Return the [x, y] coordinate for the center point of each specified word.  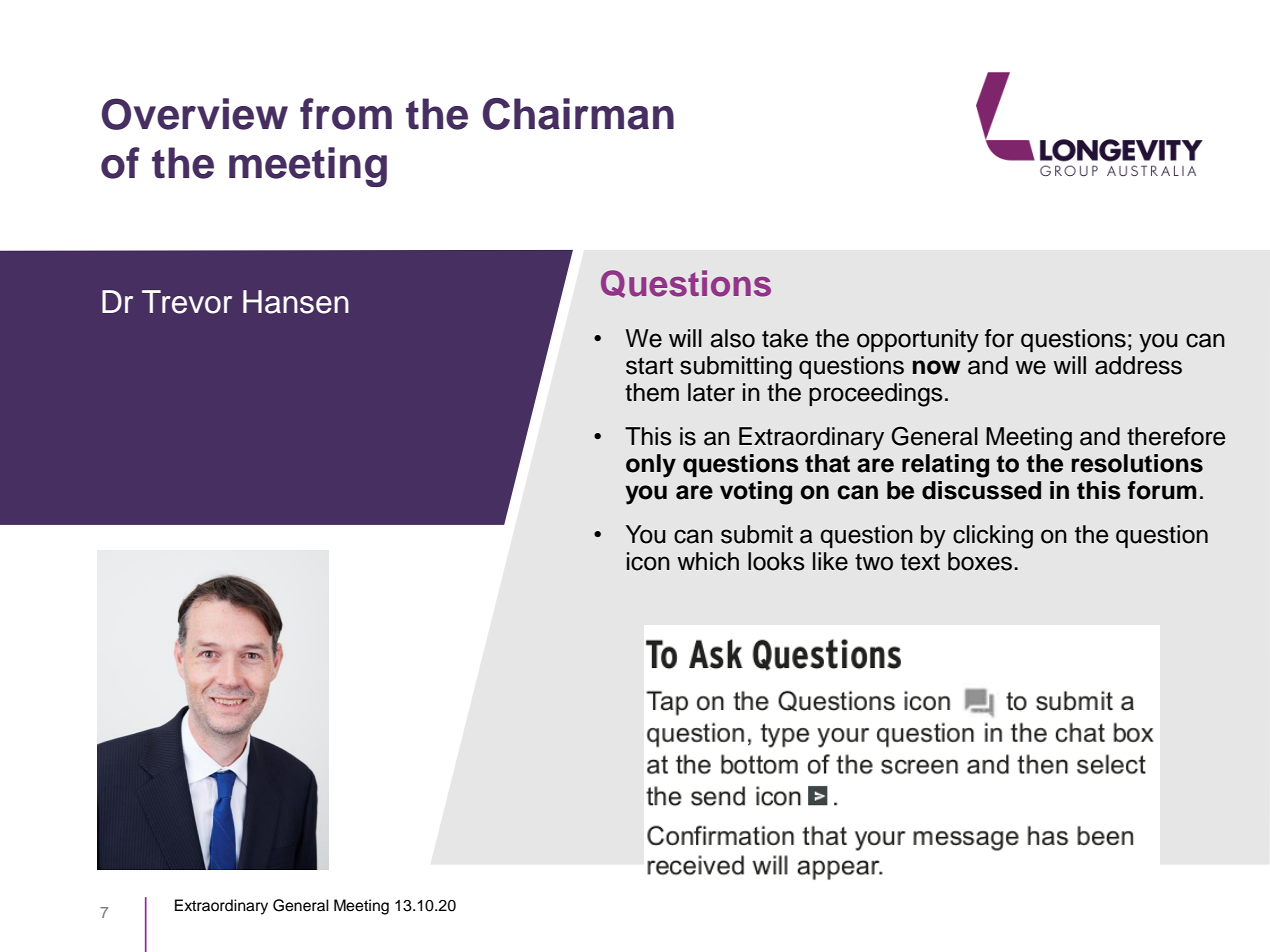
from [346, 114]
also [733, 338]
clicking [993, 537]
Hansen [296, 302]
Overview [195, 114]
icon [648, 561]
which [708, 561]
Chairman [578, 114]
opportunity [918, 341]
